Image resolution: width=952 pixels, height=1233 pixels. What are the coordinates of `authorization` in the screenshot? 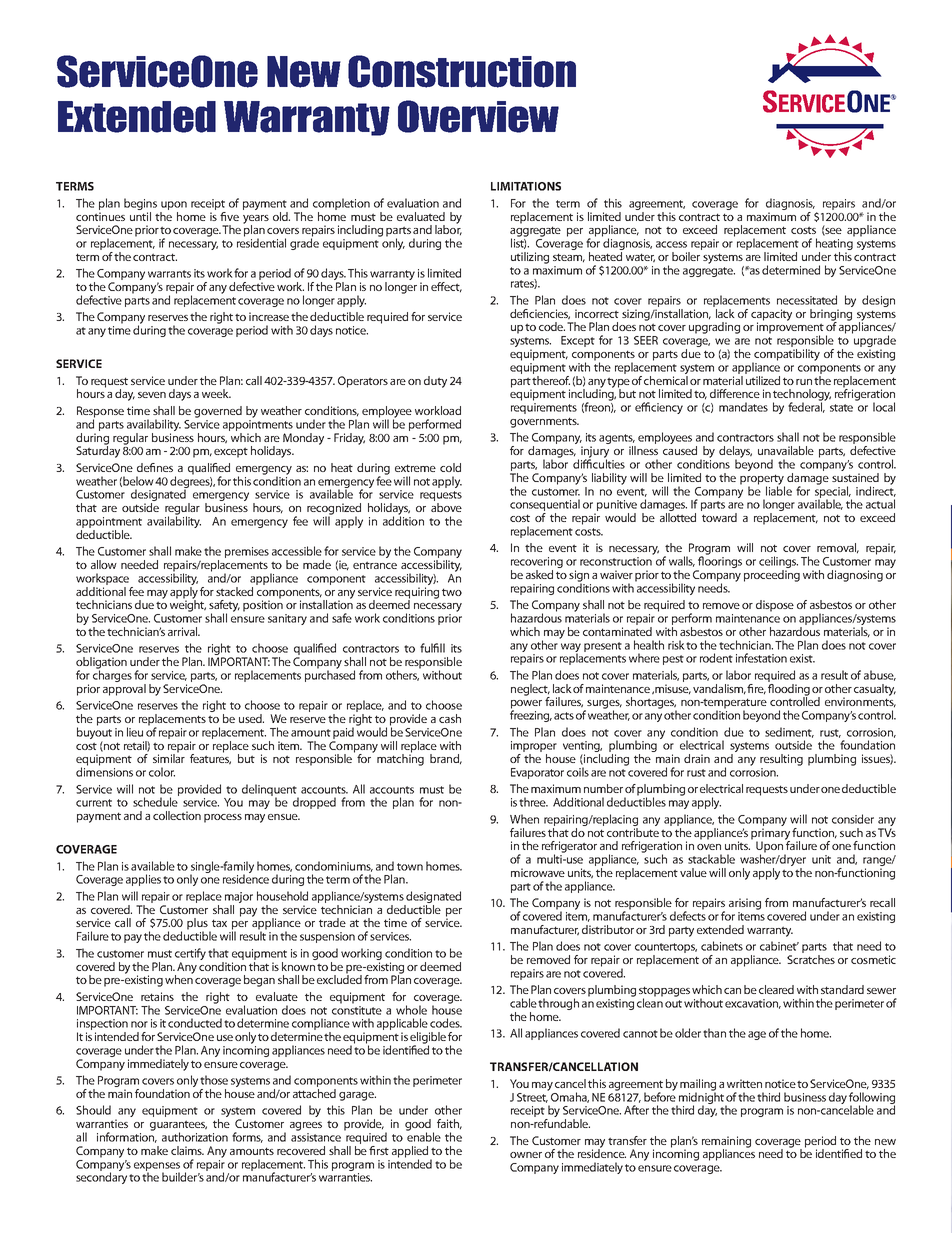 It's located at (195, 1137).
